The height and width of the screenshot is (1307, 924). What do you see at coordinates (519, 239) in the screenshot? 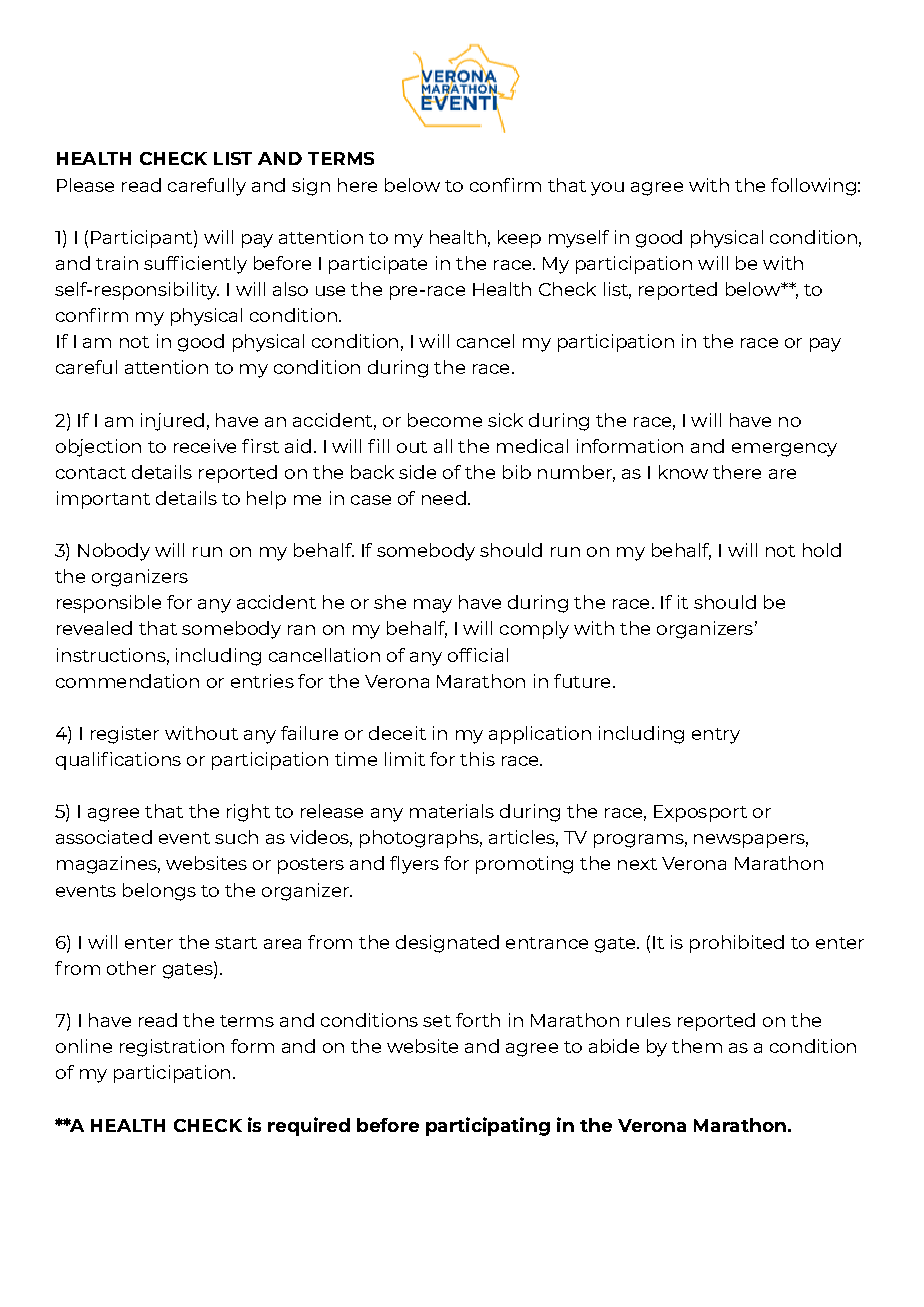
I see `keep` at bounding box center [519, 239].
